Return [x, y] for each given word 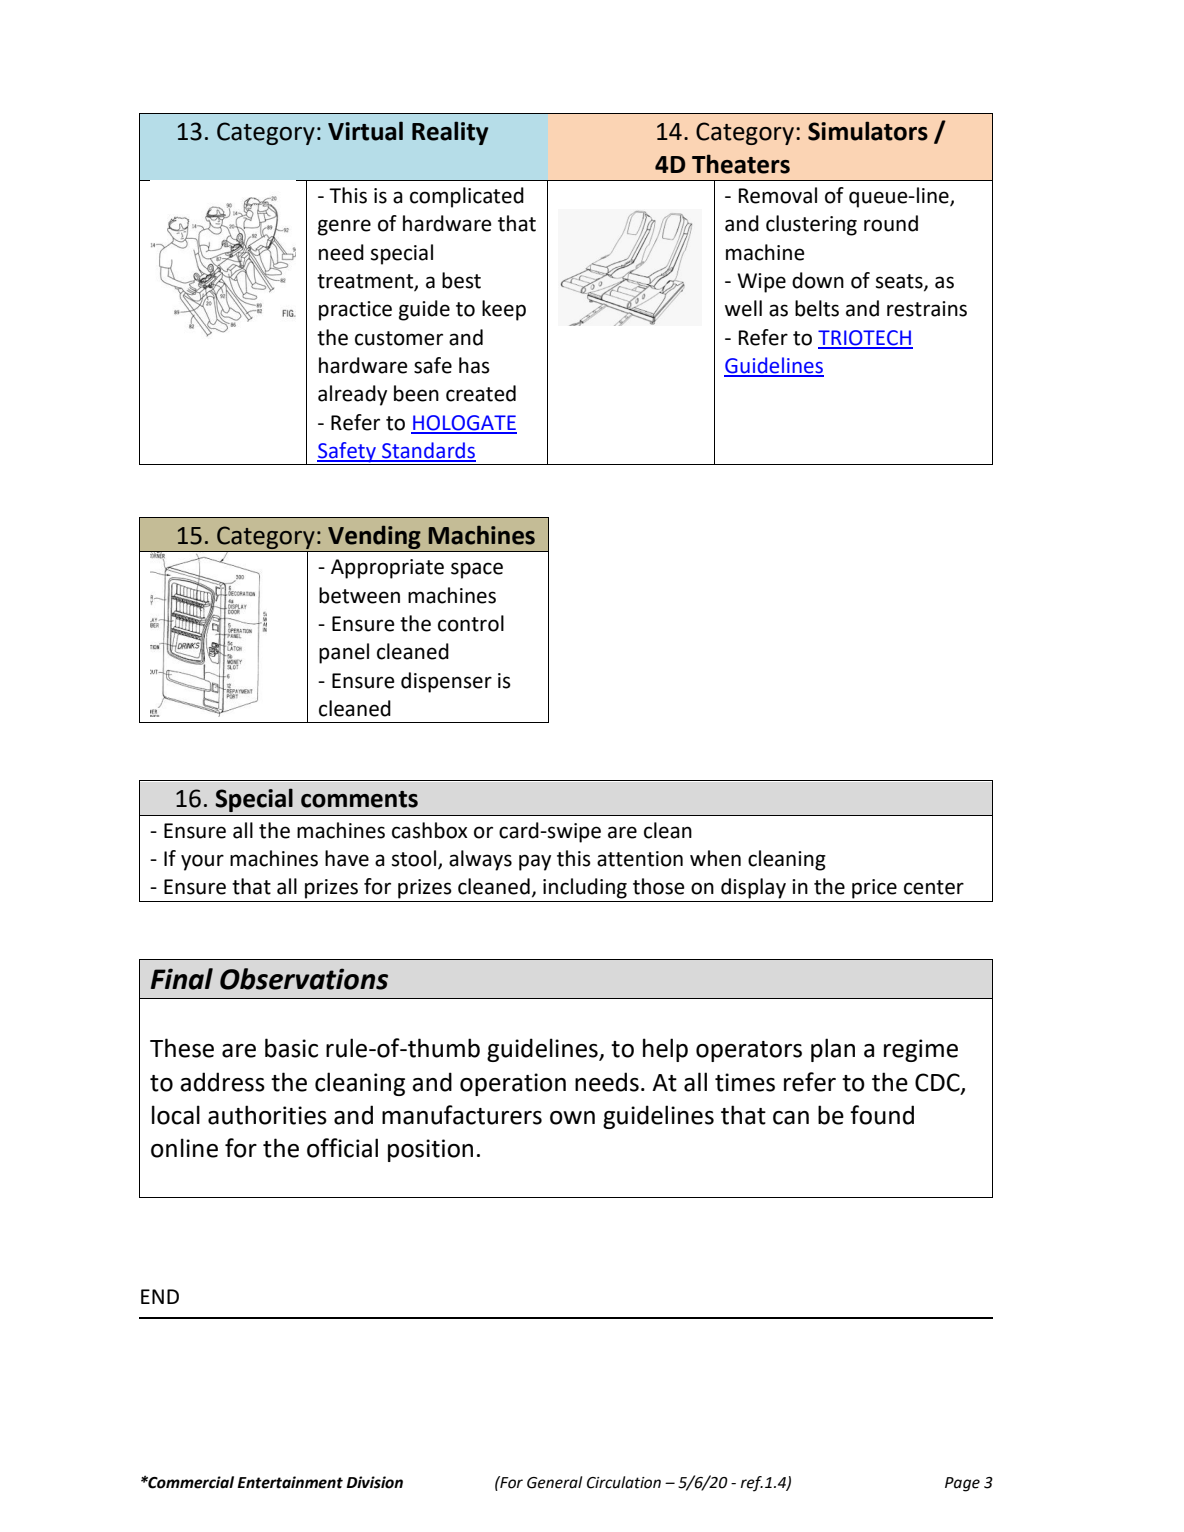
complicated [467, 197]
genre [344, 227]
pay [535, 862]
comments [359, 799]
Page [962, 1484]
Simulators [868, 131]
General [554, 1482]
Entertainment [290, 1482]
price [874, 889]
